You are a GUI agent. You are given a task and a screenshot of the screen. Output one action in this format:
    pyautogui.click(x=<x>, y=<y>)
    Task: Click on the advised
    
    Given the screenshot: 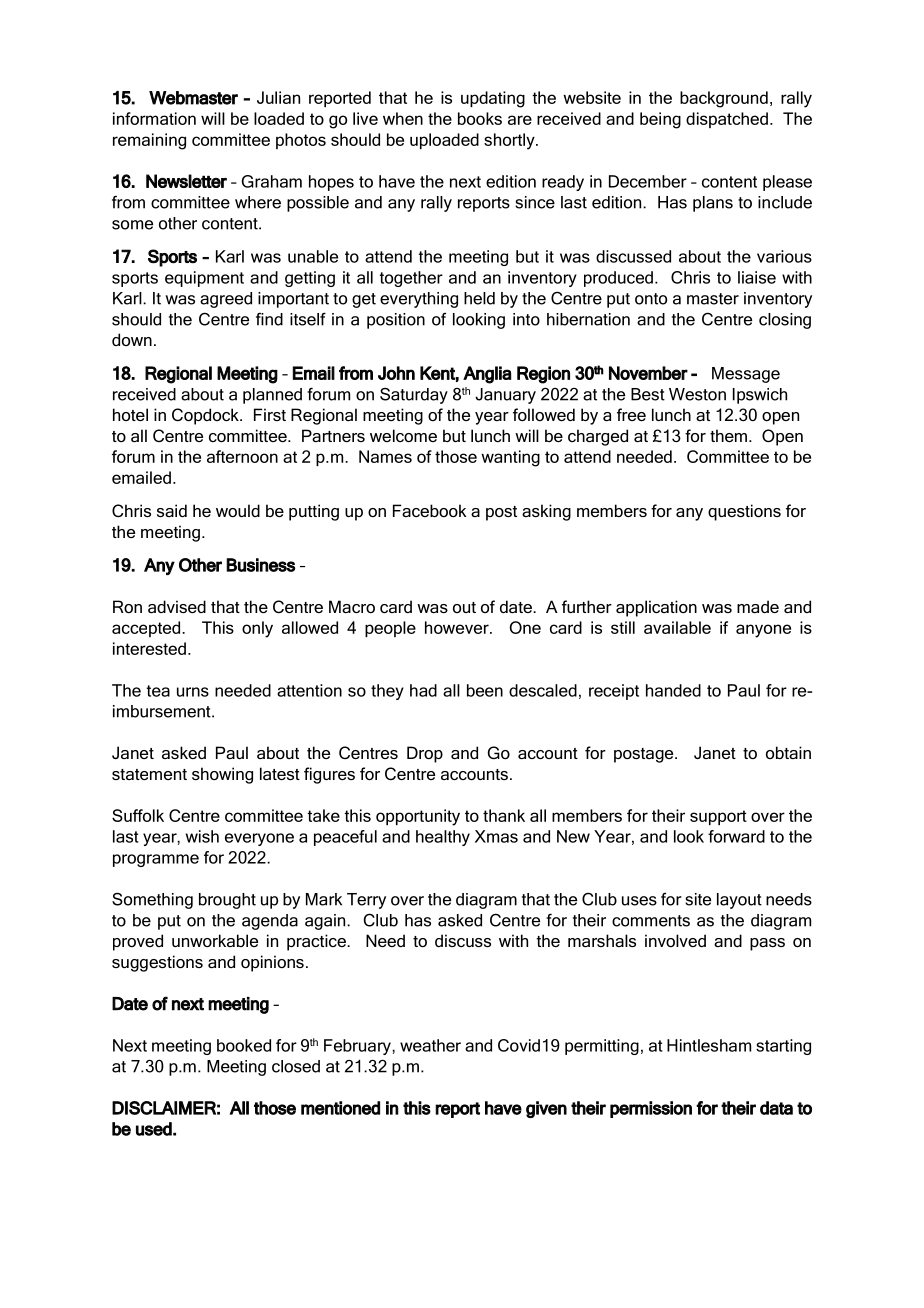 What is the action you would take?
    pyautogui.click(x=177, y=606)
